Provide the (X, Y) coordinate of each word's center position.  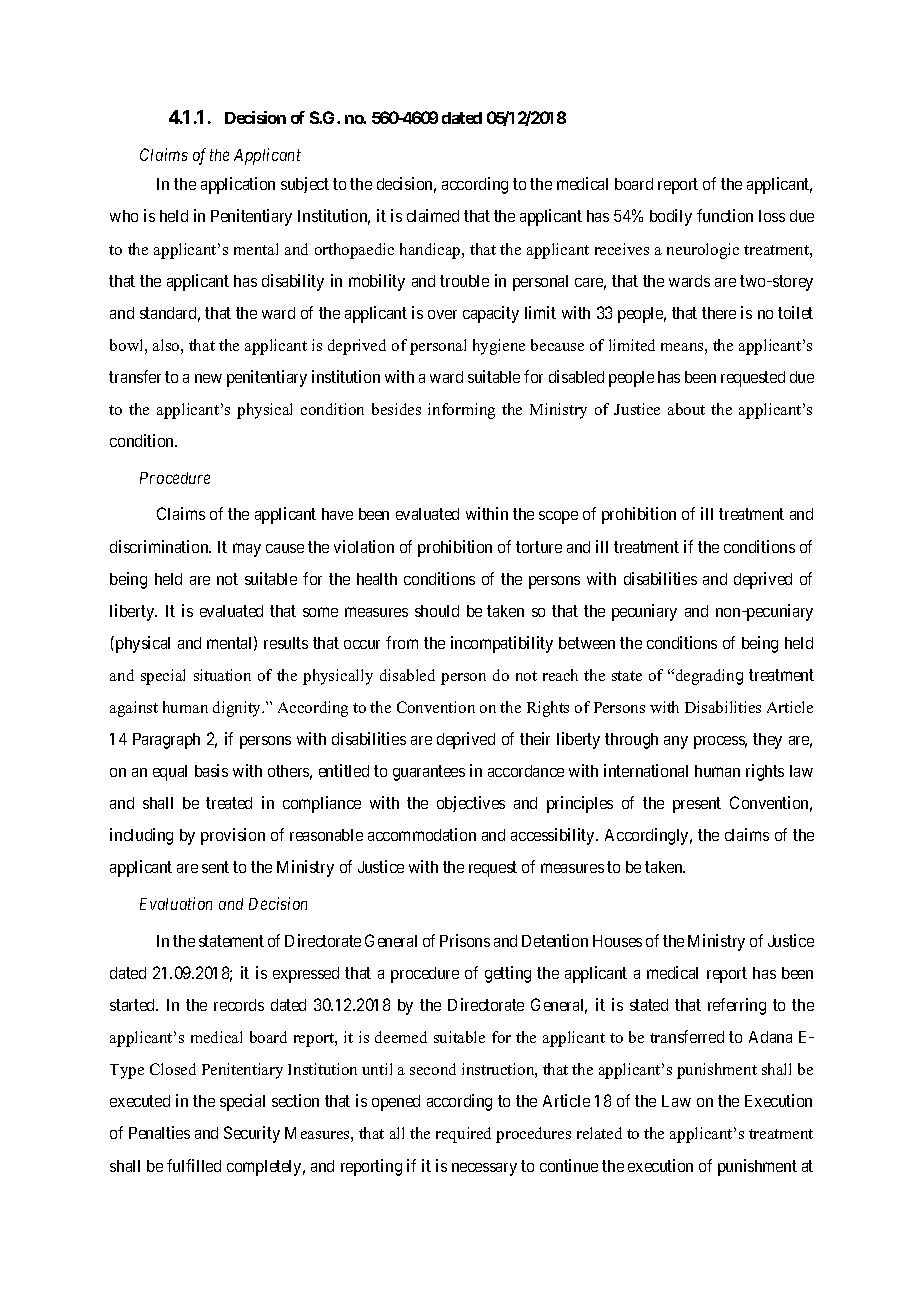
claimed (433, 215)
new (208, 378)
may (247, 550)
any (676, 742)
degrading (708, 677)
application (238, 185)
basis (211, 770)
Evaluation (176, 903)
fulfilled (194, 1165)
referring (737, 1006)
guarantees (429, 773)
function (725, 215)
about (686, 409)
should (437, 611)
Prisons (465, 940)
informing (461, 411)
